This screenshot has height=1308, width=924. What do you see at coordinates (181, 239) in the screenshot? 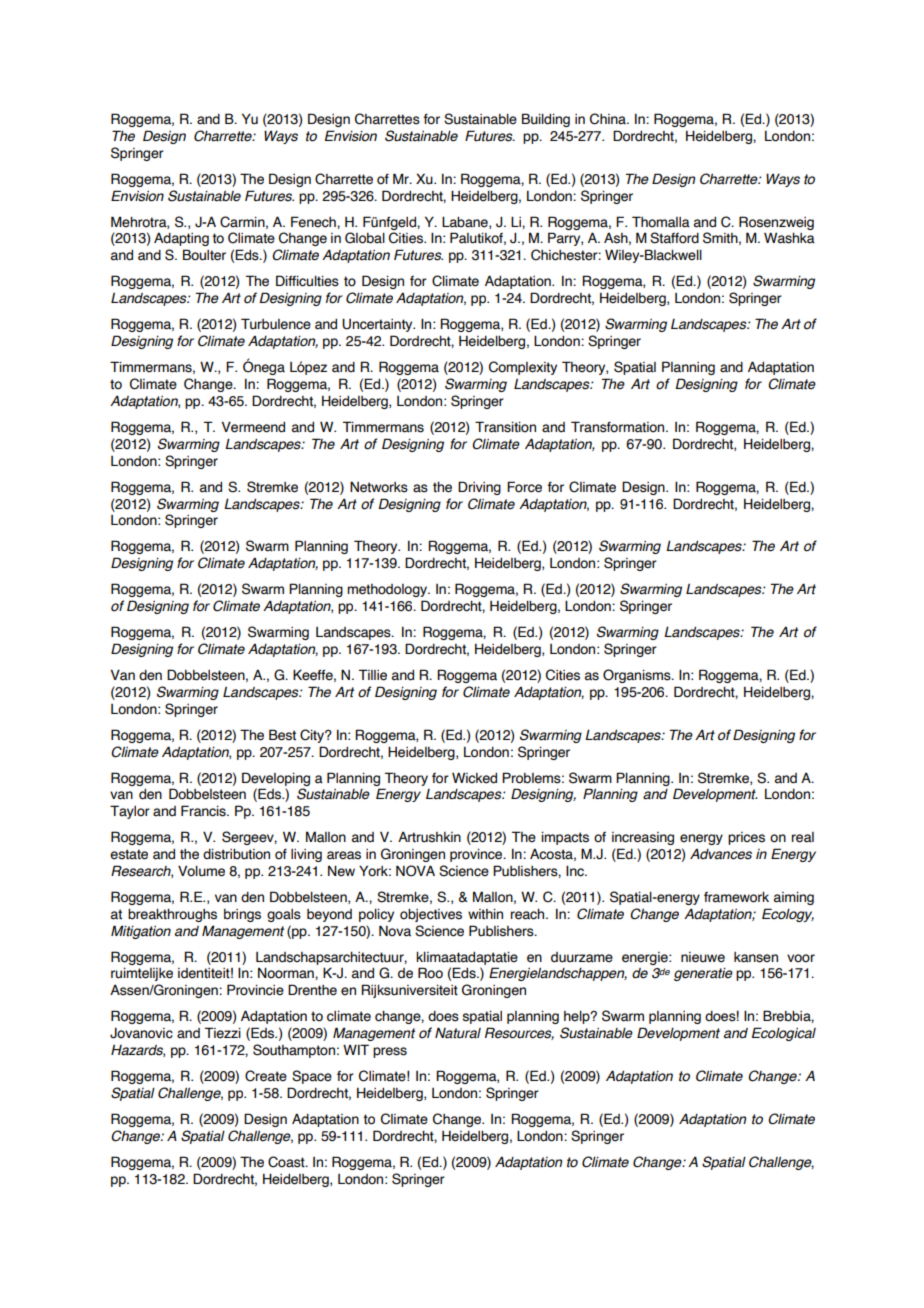
I see `Adapting` at bounding box center [181, 239].
